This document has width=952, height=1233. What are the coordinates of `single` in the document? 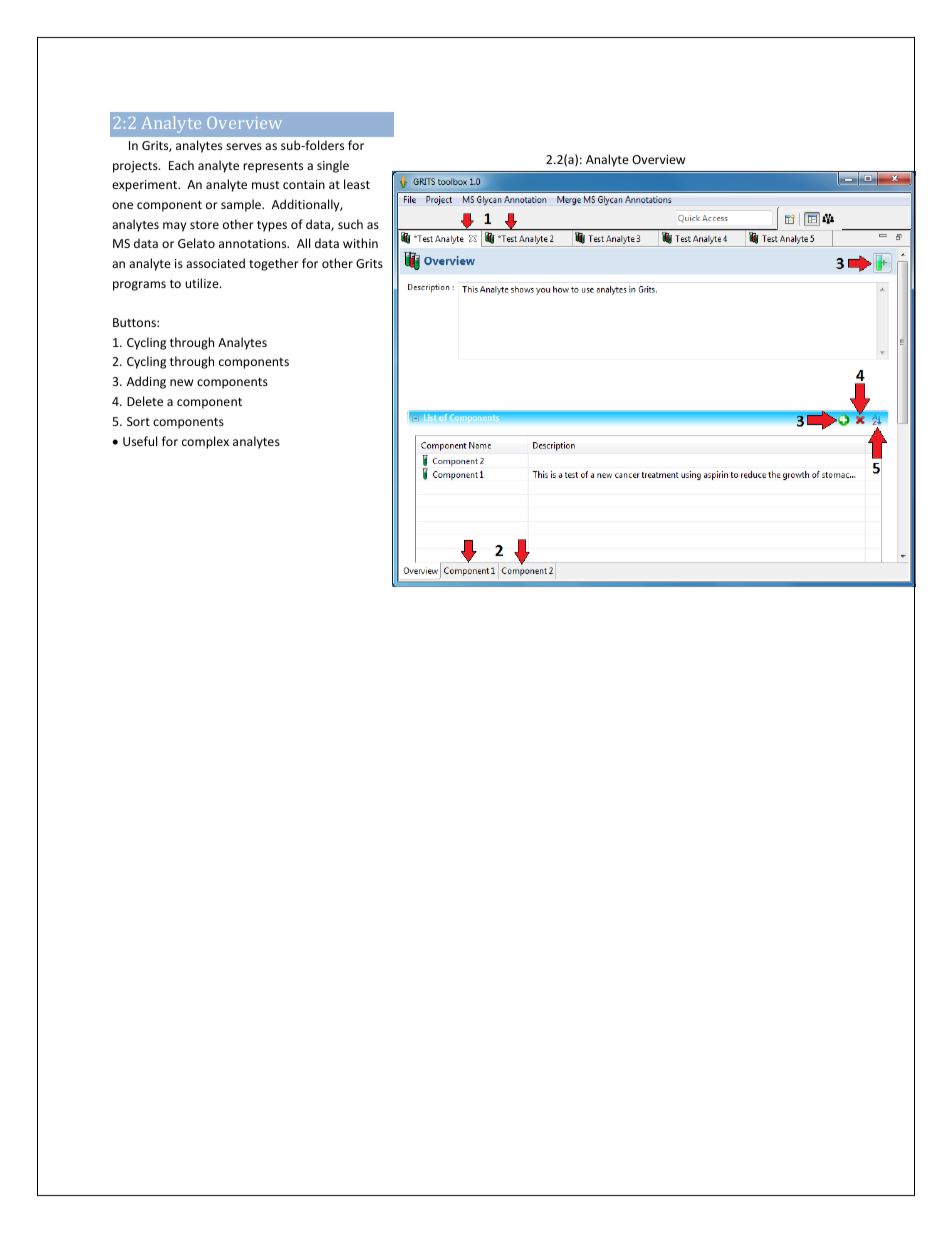 It's located at (333, 166).
